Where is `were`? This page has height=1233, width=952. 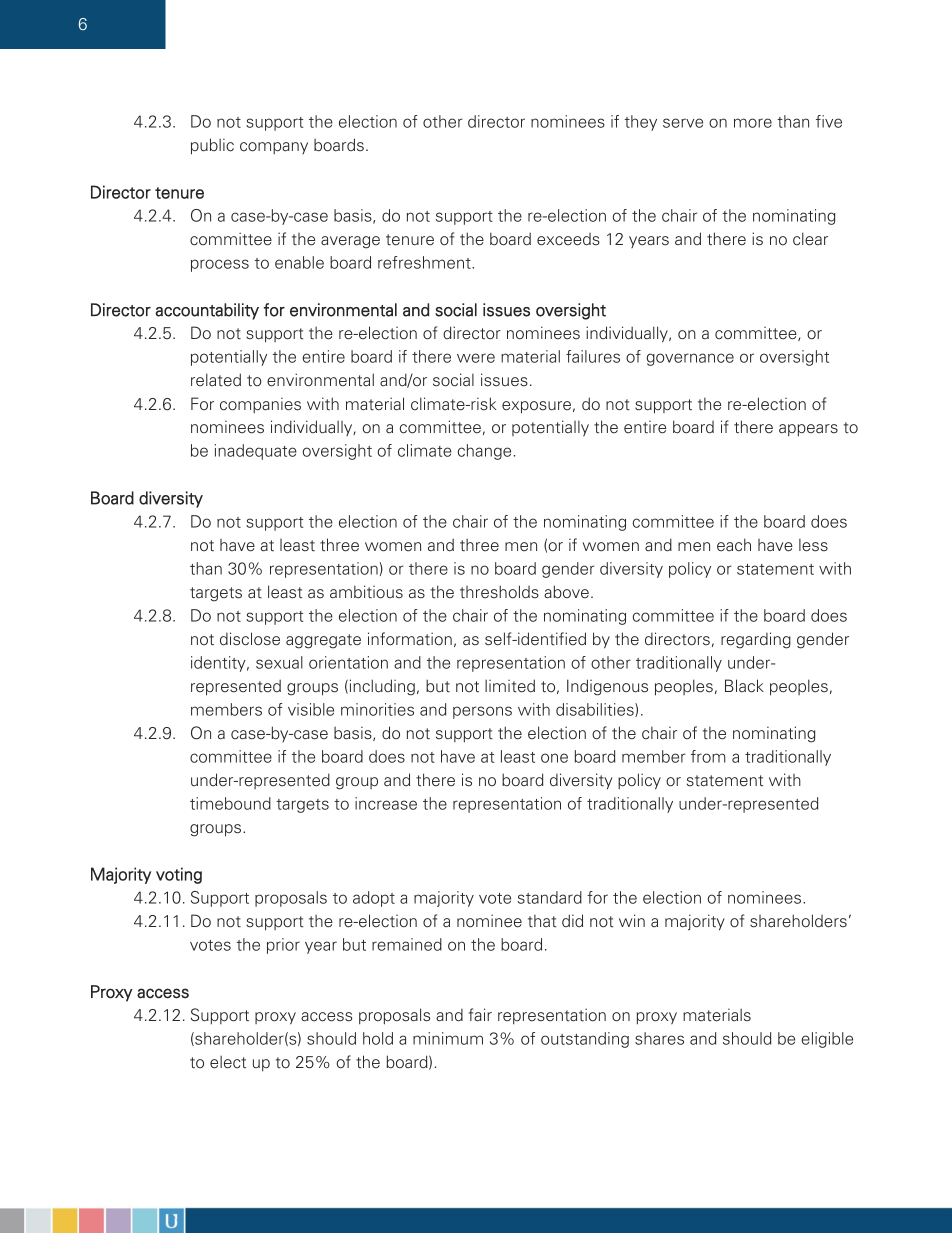
were is located at coordinates (476, 358).
